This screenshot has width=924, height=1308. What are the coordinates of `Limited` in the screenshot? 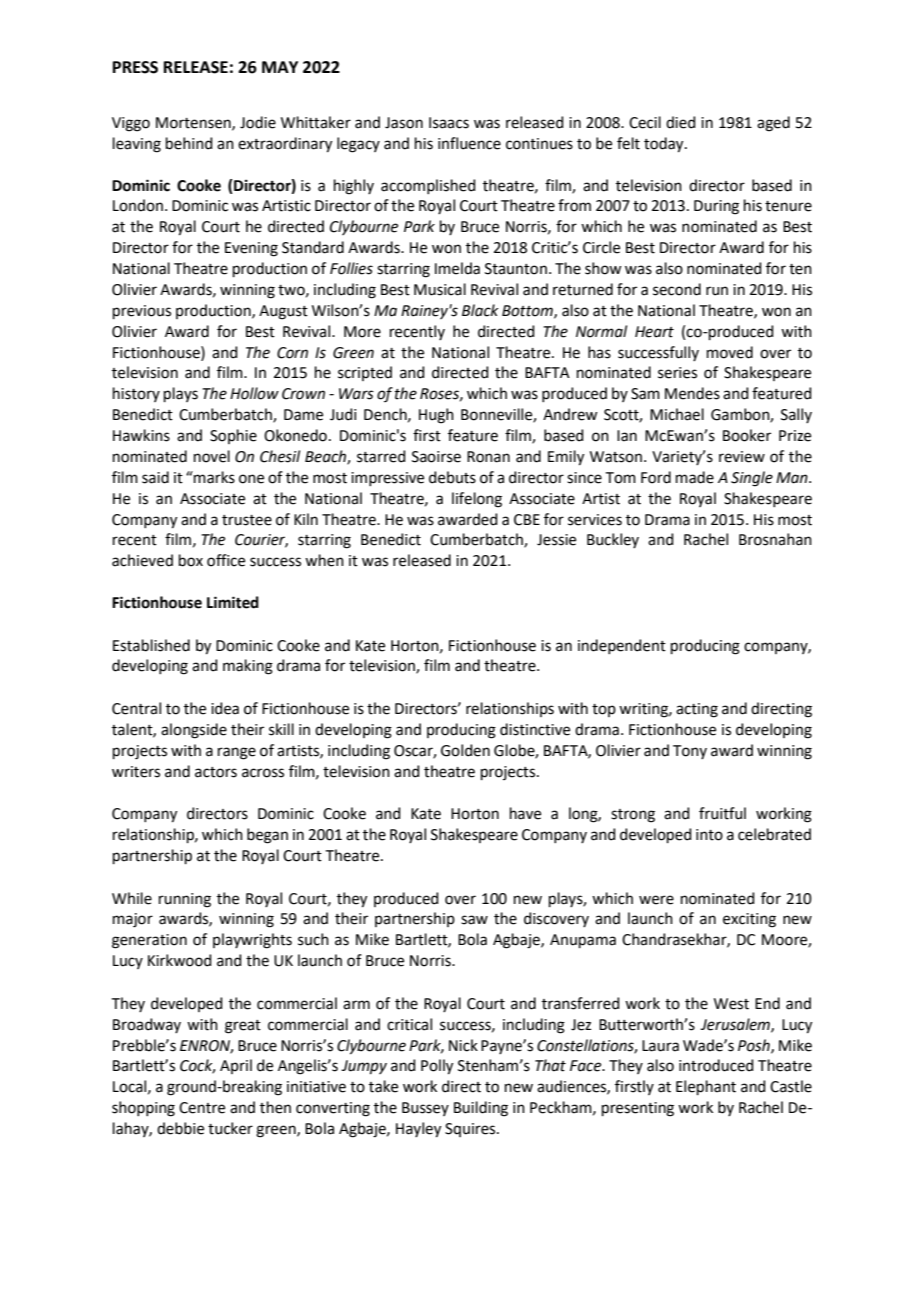 It's located at (233, 602).
